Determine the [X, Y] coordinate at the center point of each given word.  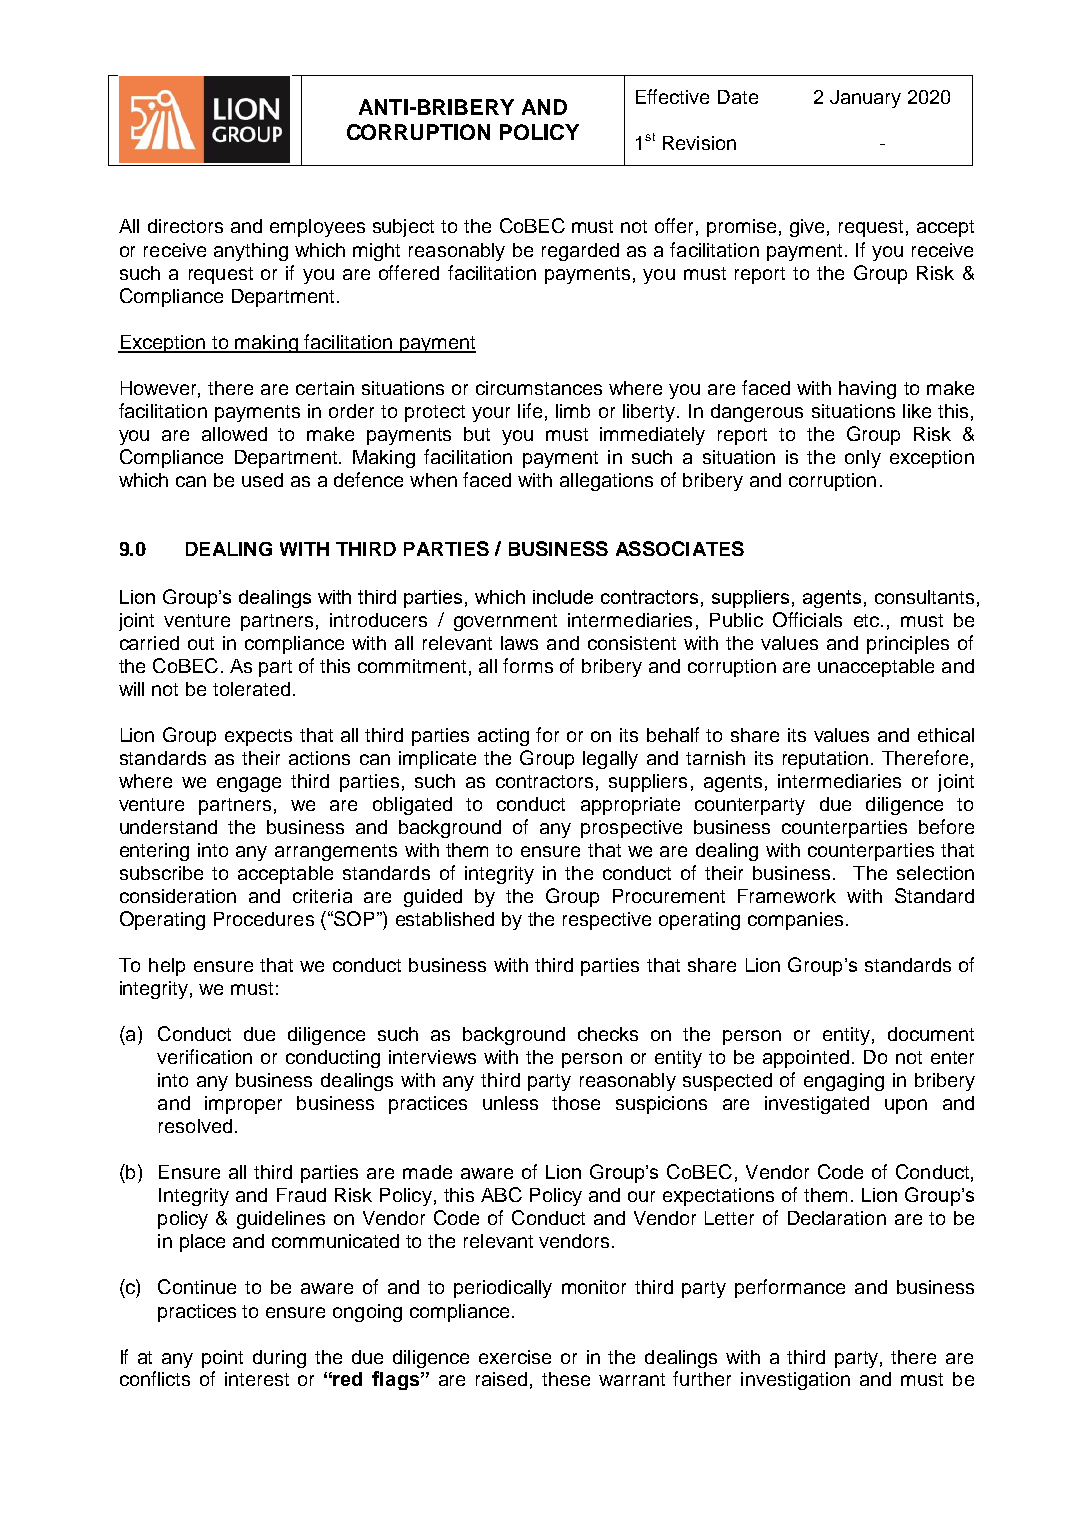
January [865, 99]
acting [503, 737]
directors [185, 226]
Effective [672, 96]
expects [258, 737]
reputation [825, 760]
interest [257, 1379]
